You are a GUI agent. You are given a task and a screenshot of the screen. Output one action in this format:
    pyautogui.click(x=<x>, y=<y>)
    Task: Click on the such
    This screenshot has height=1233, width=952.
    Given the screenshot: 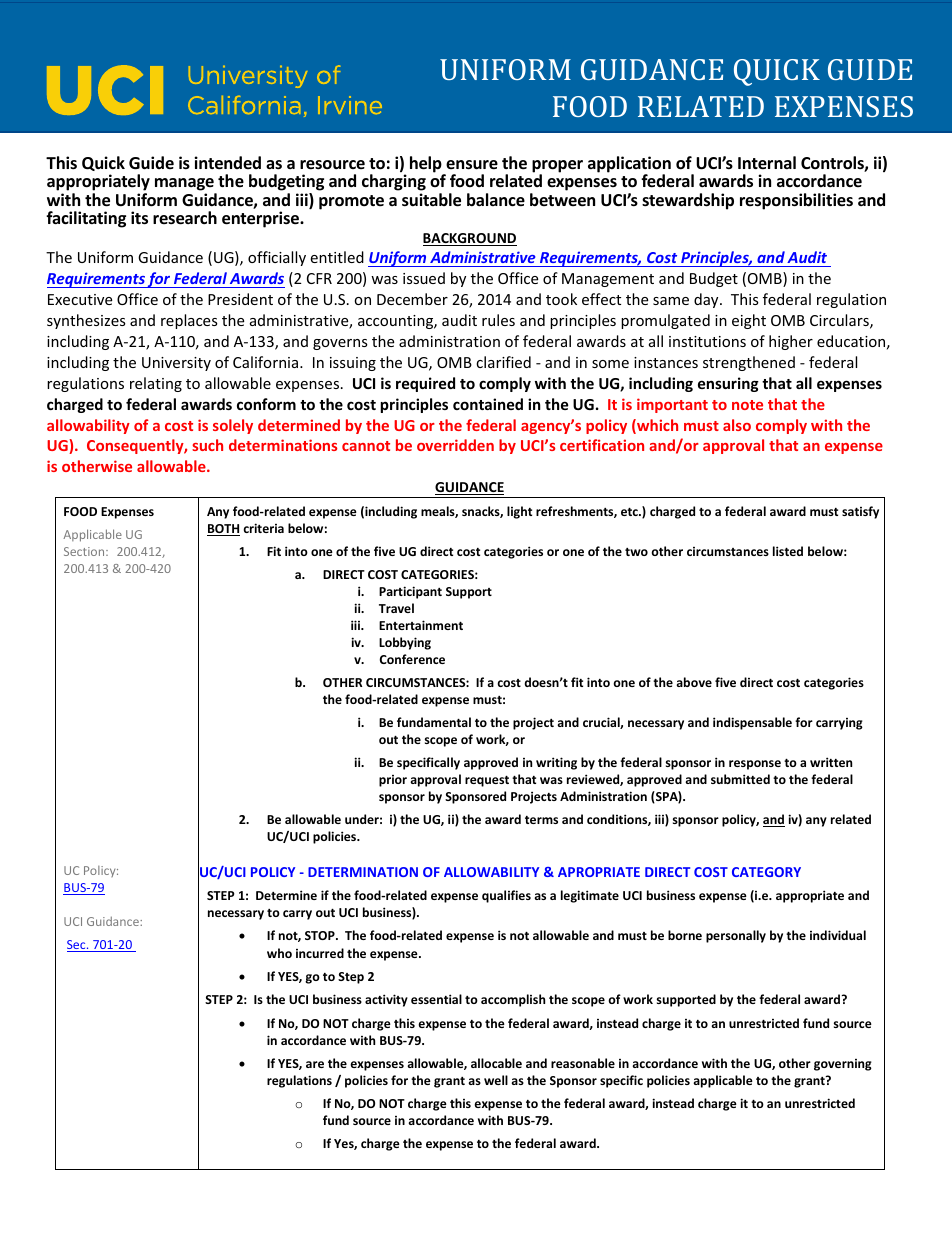 What is the action you would take?
    pyautogui.click(x=207, y=445)
